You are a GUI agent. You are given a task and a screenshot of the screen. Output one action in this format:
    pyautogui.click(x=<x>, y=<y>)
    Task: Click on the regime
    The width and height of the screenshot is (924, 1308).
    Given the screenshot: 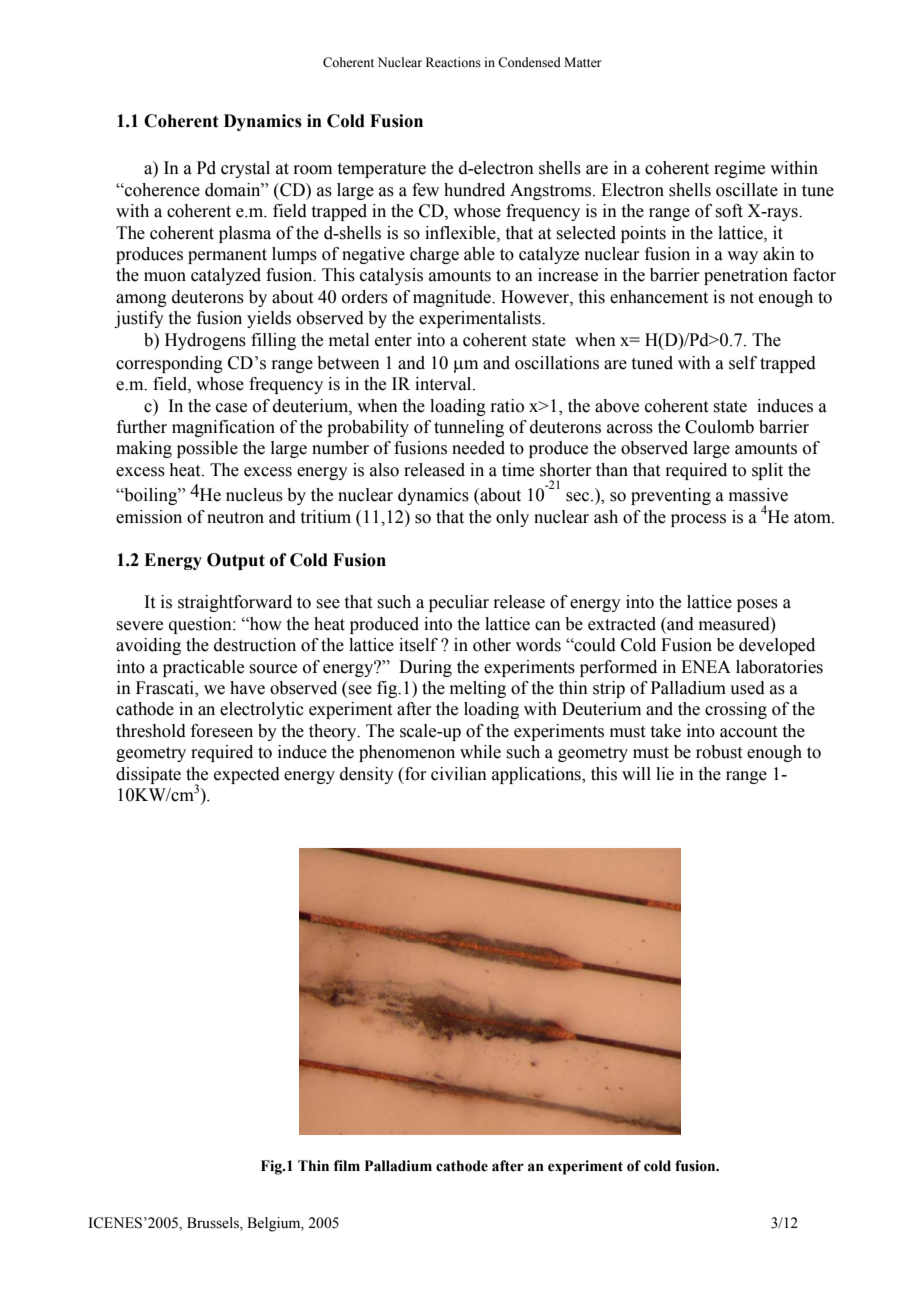 What is the action you would take?
    pyautogui.click(x=739, y=169)
